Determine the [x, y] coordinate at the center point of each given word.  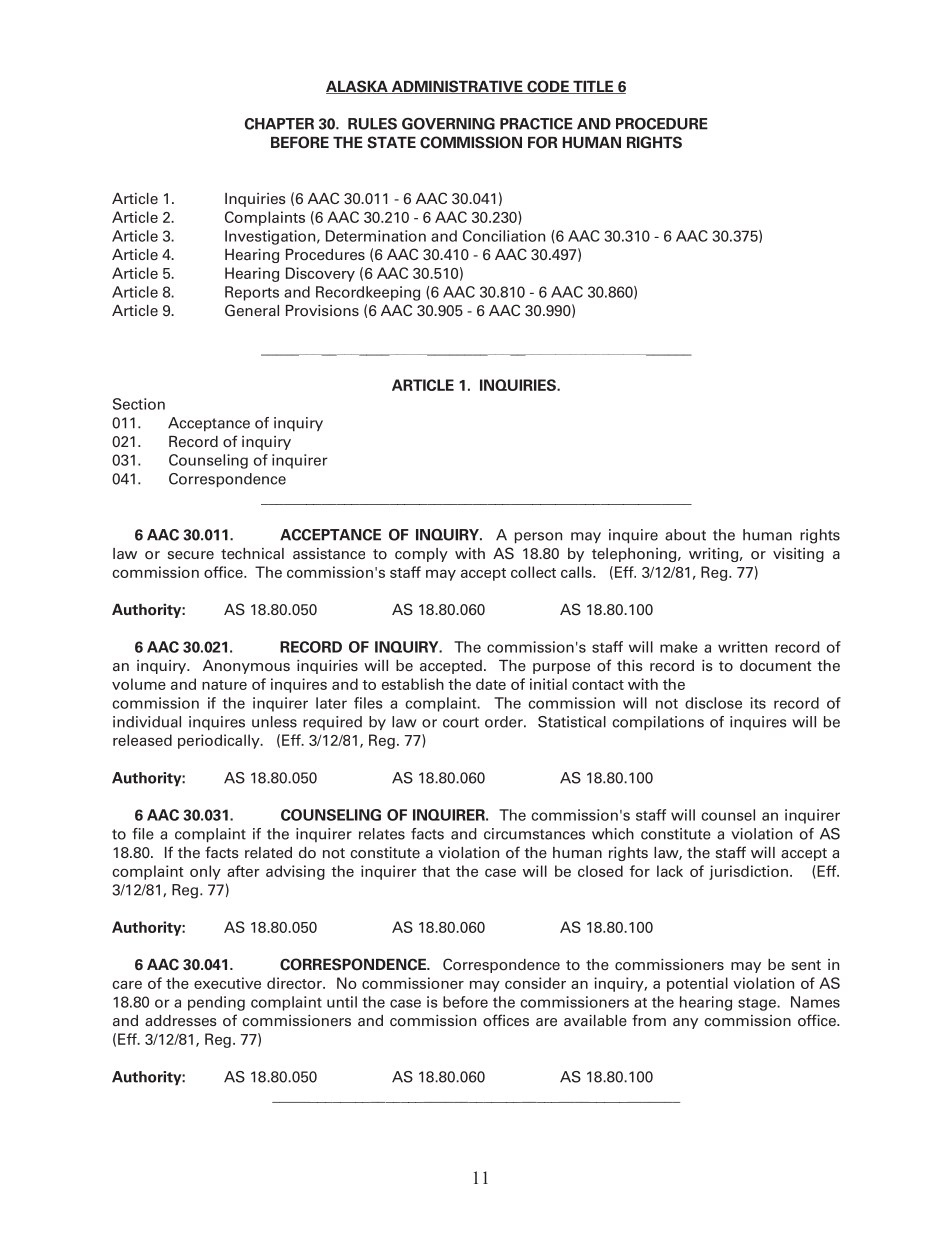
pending [216, 1003]
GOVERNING [448, 123]
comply [421, 555]
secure [191, 555]
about [685, 535]
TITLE [593, 87]
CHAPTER [279, 124]
